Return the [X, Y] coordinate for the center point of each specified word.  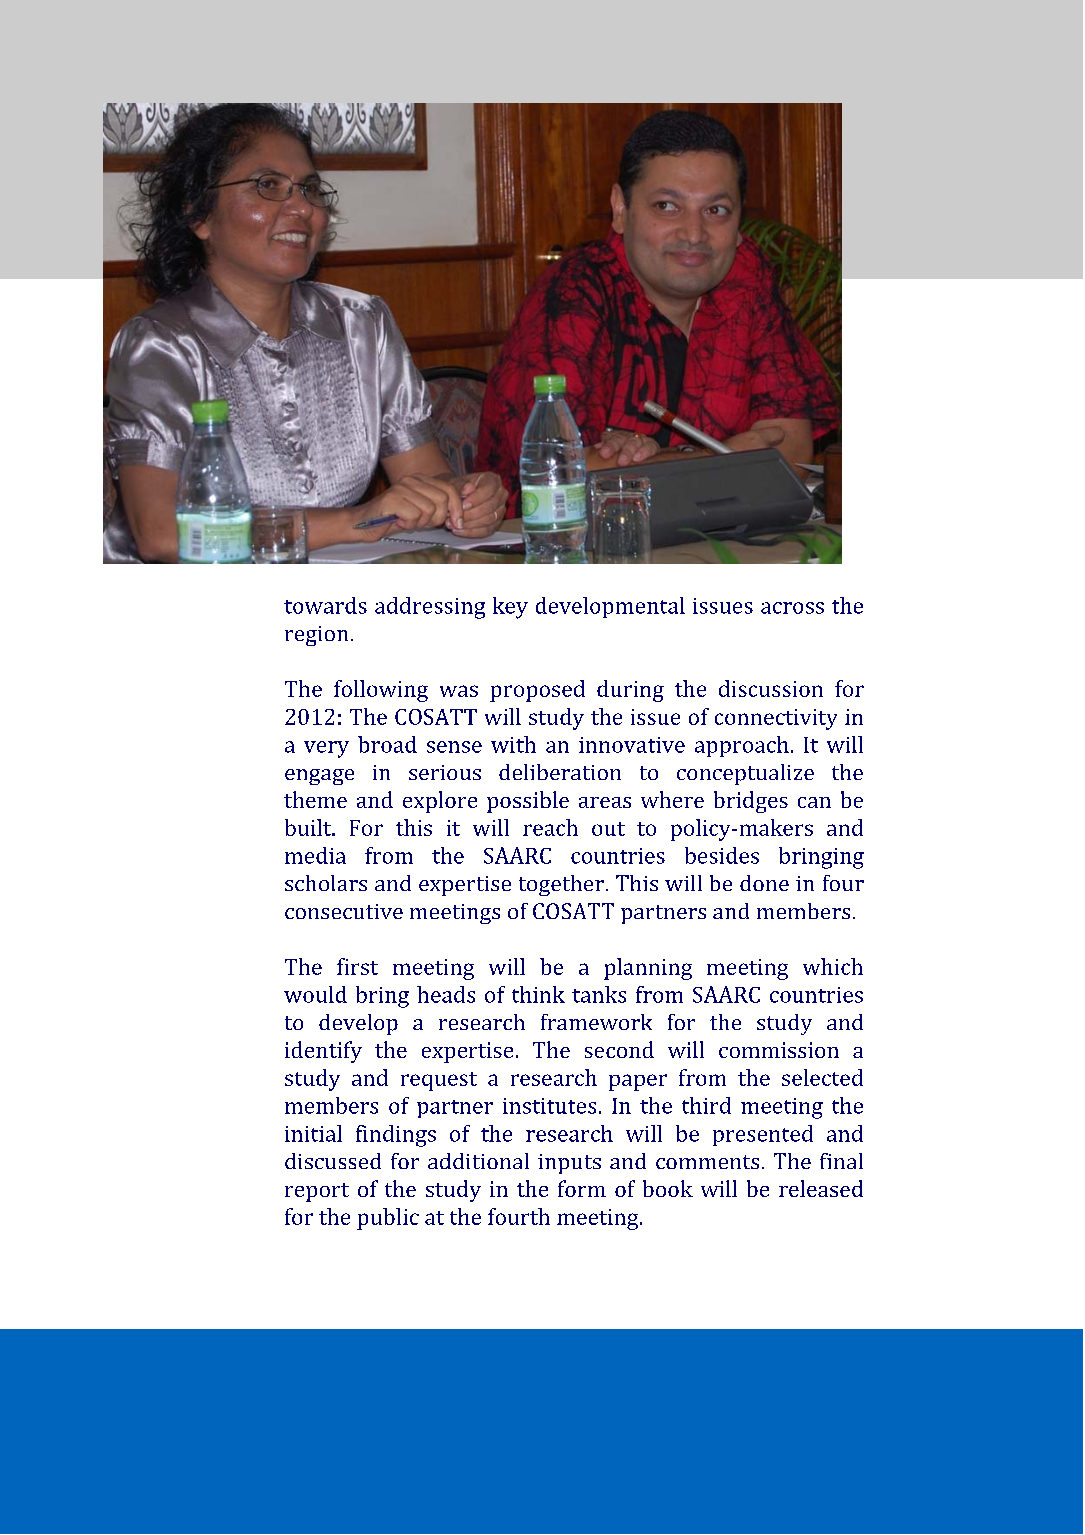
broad [387, 744]
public [388, 1219]
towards [325, 605]
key [510, 608]
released [821, 1188]
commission [779, 1050]
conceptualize [745, 774]
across [792, 608]
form [582, 1188]
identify [323, 1052]
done [764, 883]
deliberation [560, 772]
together [561, 885]
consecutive [344, 911]
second [619, 1049]
